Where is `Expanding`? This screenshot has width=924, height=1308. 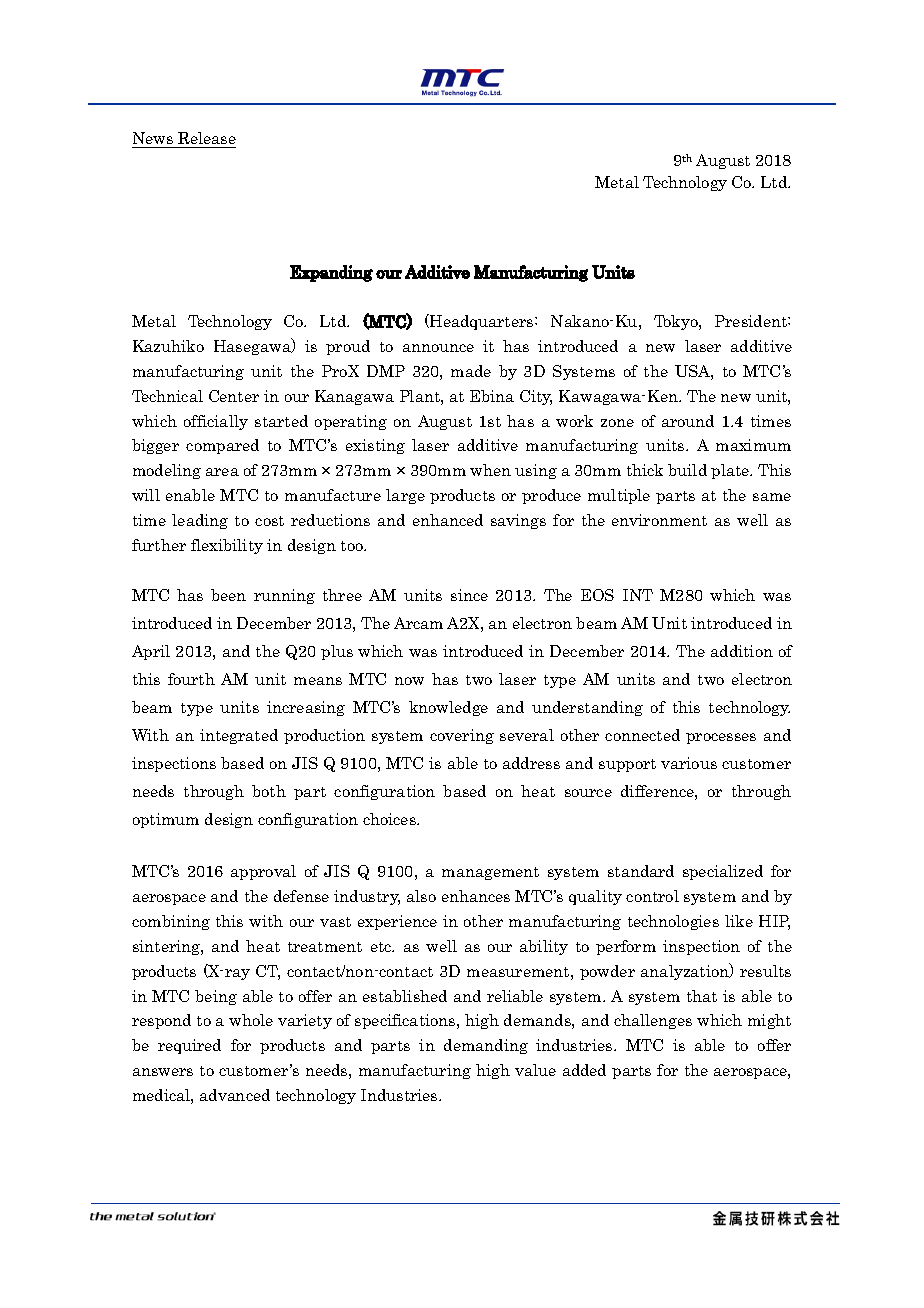 Expanding is located at coordinates (331, 273).
